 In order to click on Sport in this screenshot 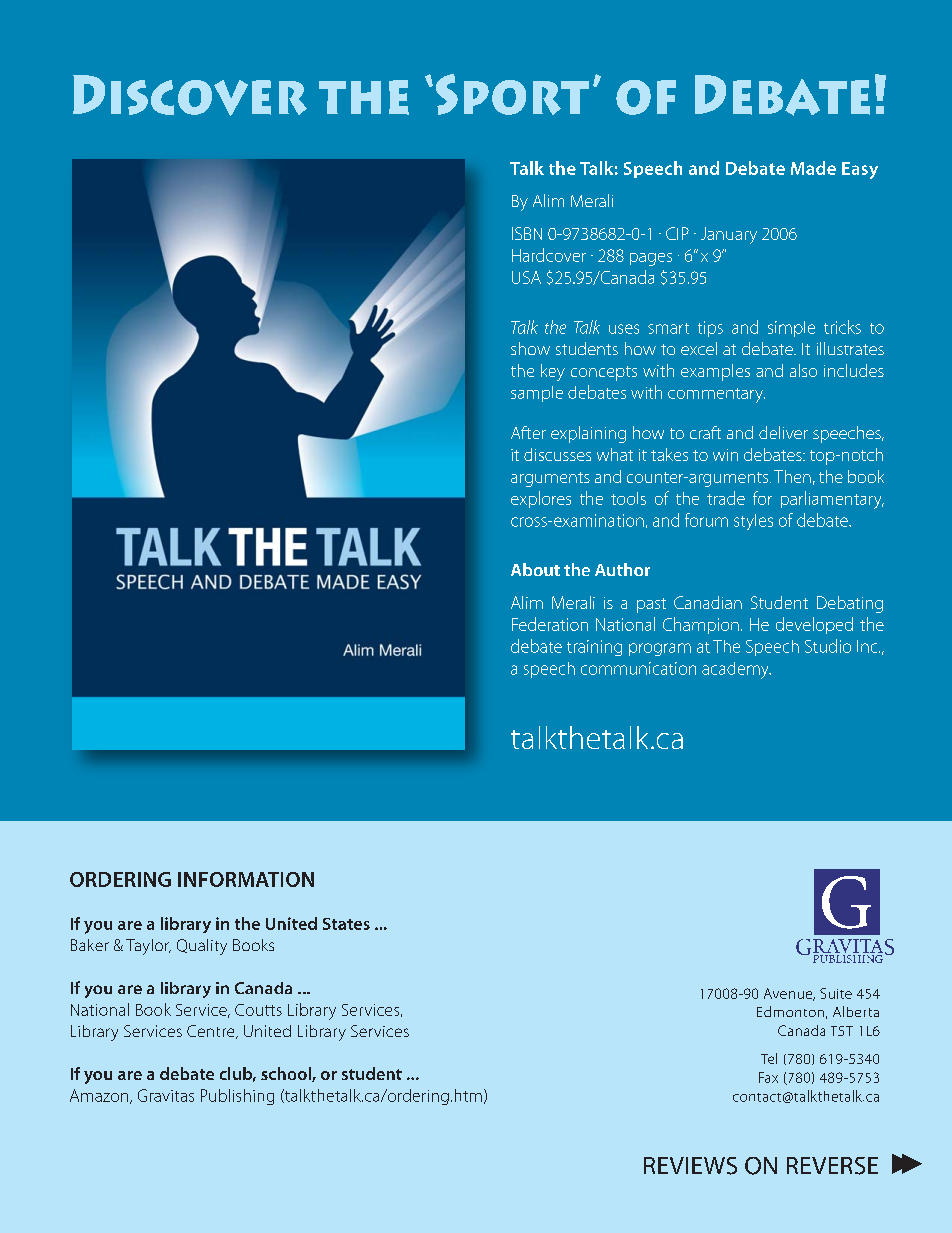, I will do `click(512, 94)`.
